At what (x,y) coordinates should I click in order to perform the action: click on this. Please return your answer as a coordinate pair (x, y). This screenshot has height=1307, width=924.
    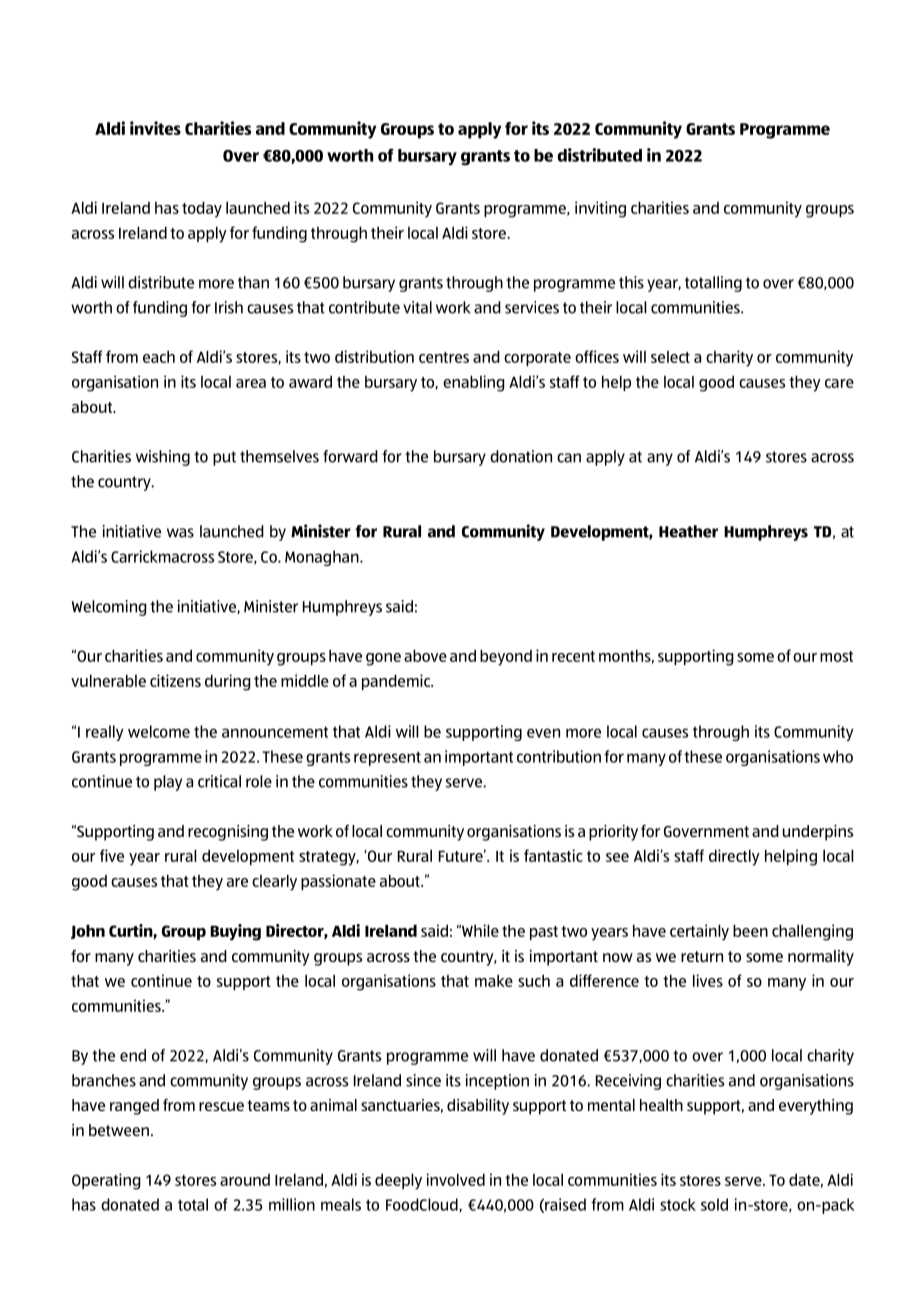
    Looking at the image, I should click on (631, 282).
